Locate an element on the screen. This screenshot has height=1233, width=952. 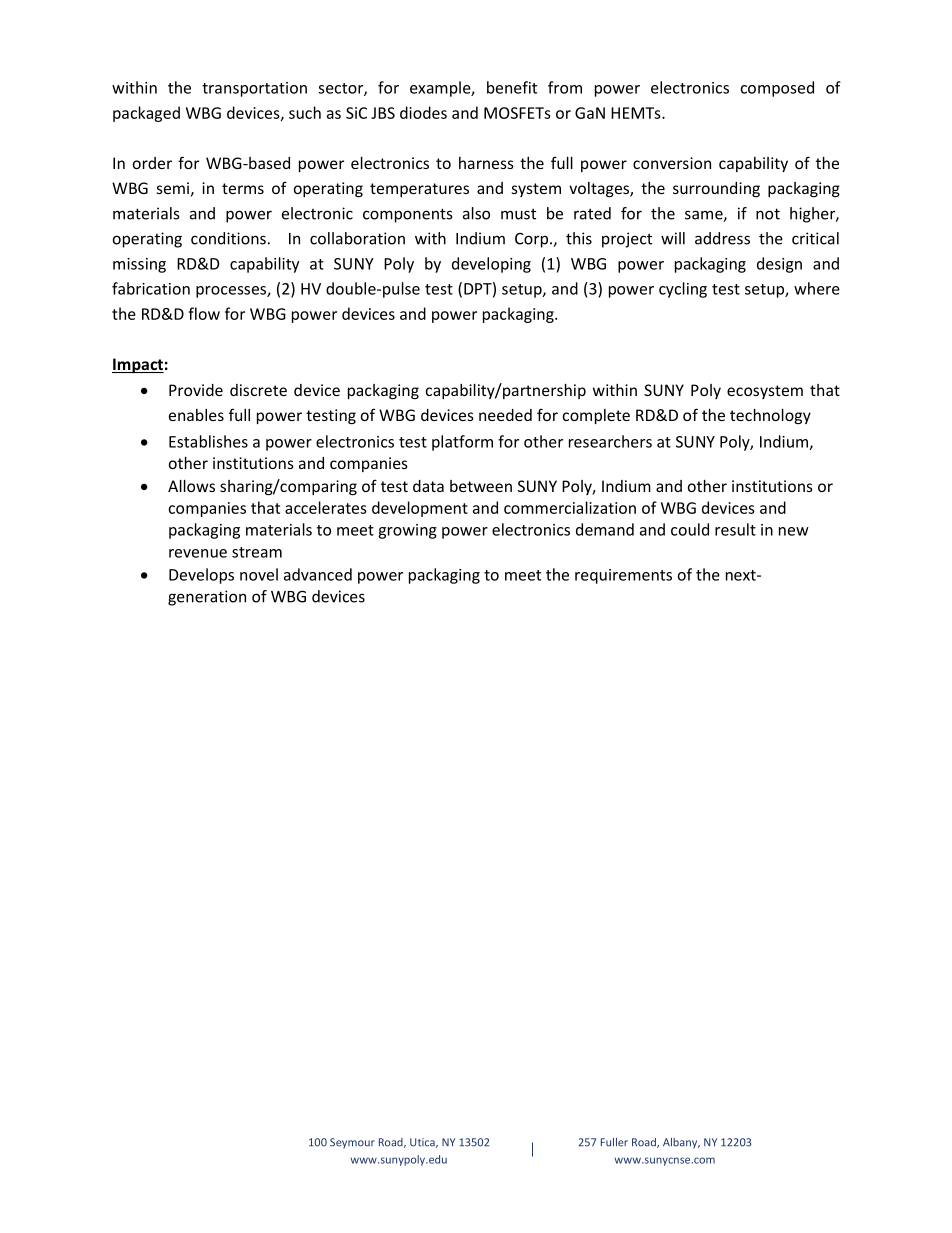
result is located at coordinates (735, 529).
